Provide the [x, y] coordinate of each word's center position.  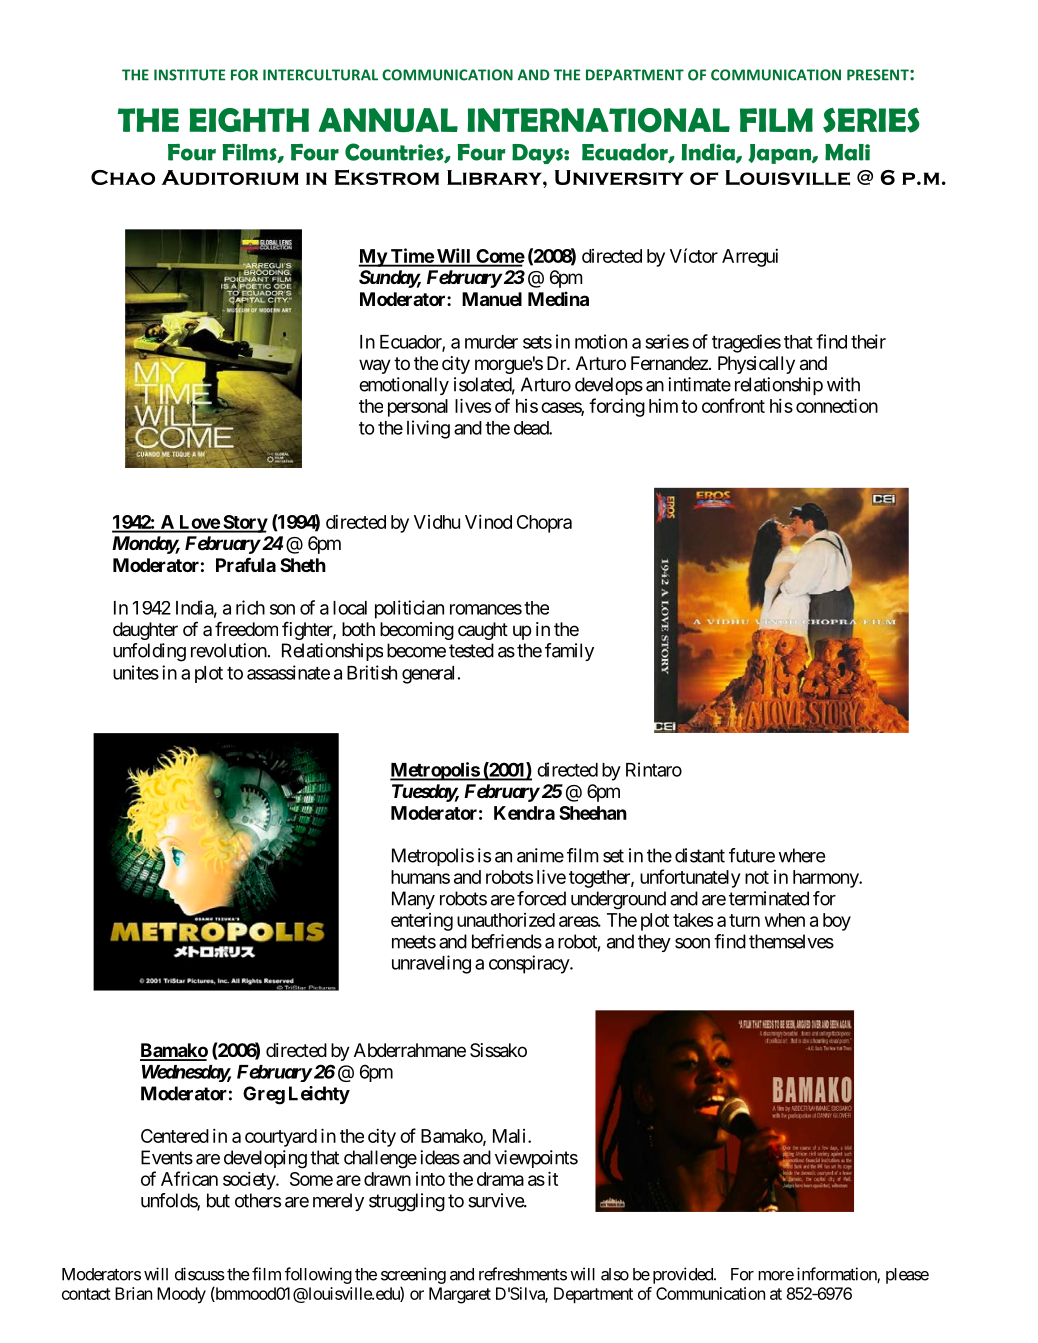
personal [418, 408]
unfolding [149, 652]
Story [244, 524]
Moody [181, 1295]
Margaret [460, 1295]
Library [495, 177]
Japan [780, 154]
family [569, 652]
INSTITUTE [189, 75]
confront [733, 405]
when [785, 920]
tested [471, 650]
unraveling [431, 964]
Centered [175, 1136]
